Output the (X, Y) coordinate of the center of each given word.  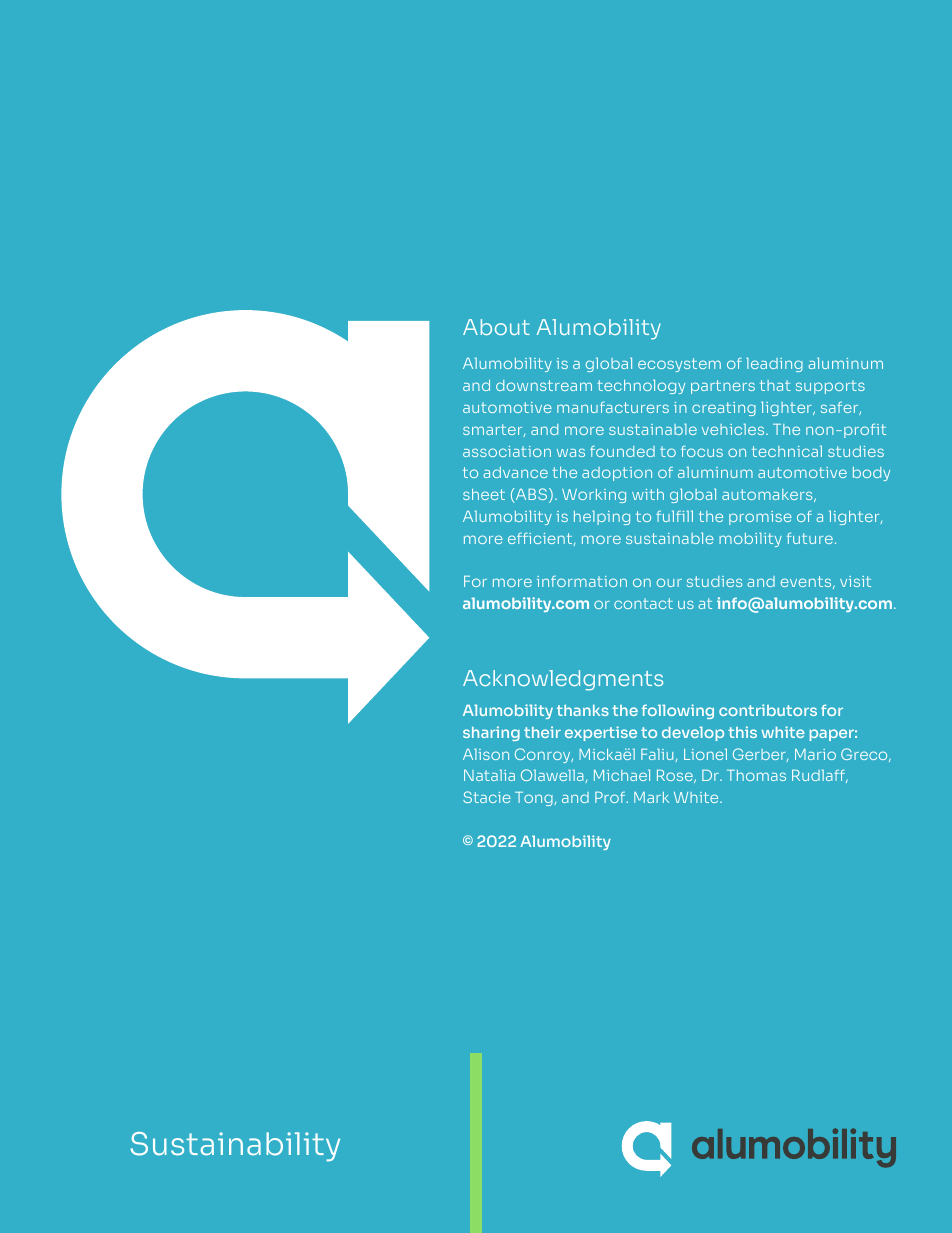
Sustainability (235, 1146)
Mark (651, 797)
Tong (535, 799)
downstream (544, 385)
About (496, 327)
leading (774, 364)
